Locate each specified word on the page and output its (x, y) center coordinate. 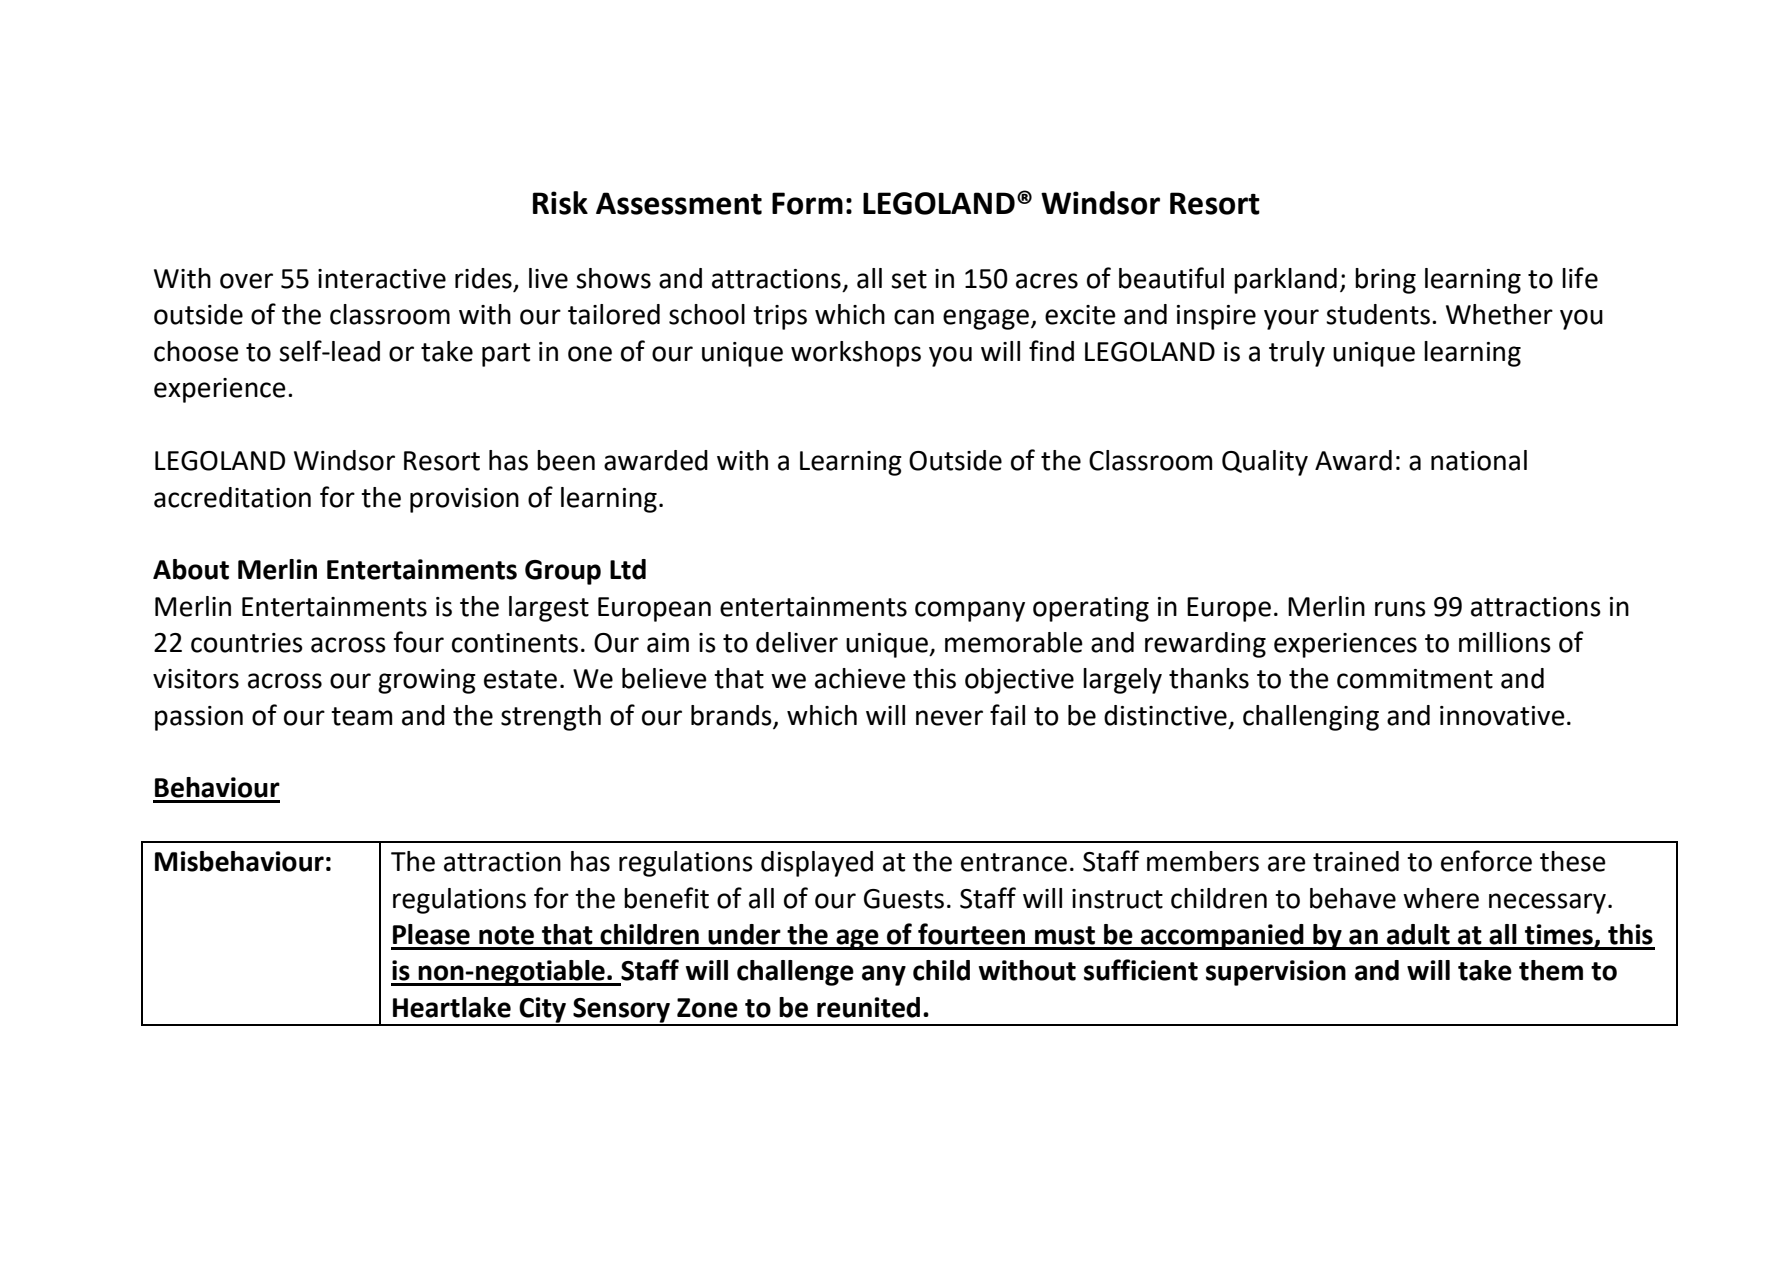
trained (1356, 861)
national (1479, 460)
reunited (868, 1007)
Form (807, 203)
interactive (382, 279)
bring (1385, 281)
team (361, 716)
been (566, 460)
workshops (856, 354)
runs (1400, 609)
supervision (1276, 973)
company (970, 611)
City (542, 1011)
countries (247, 643)
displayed (817, 864)
